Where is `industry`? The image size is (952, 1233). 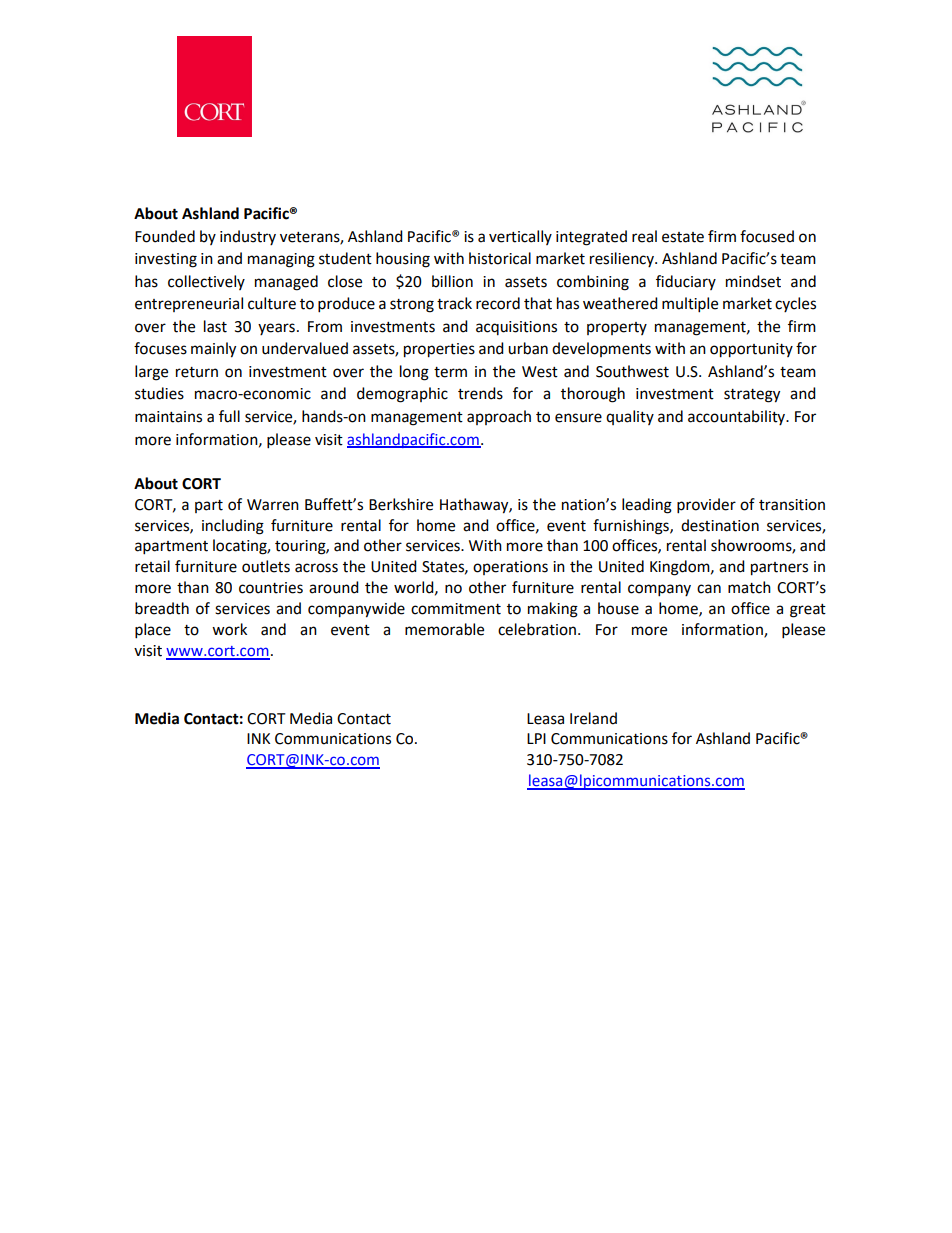 industry is located at coordinates (248, 237).
